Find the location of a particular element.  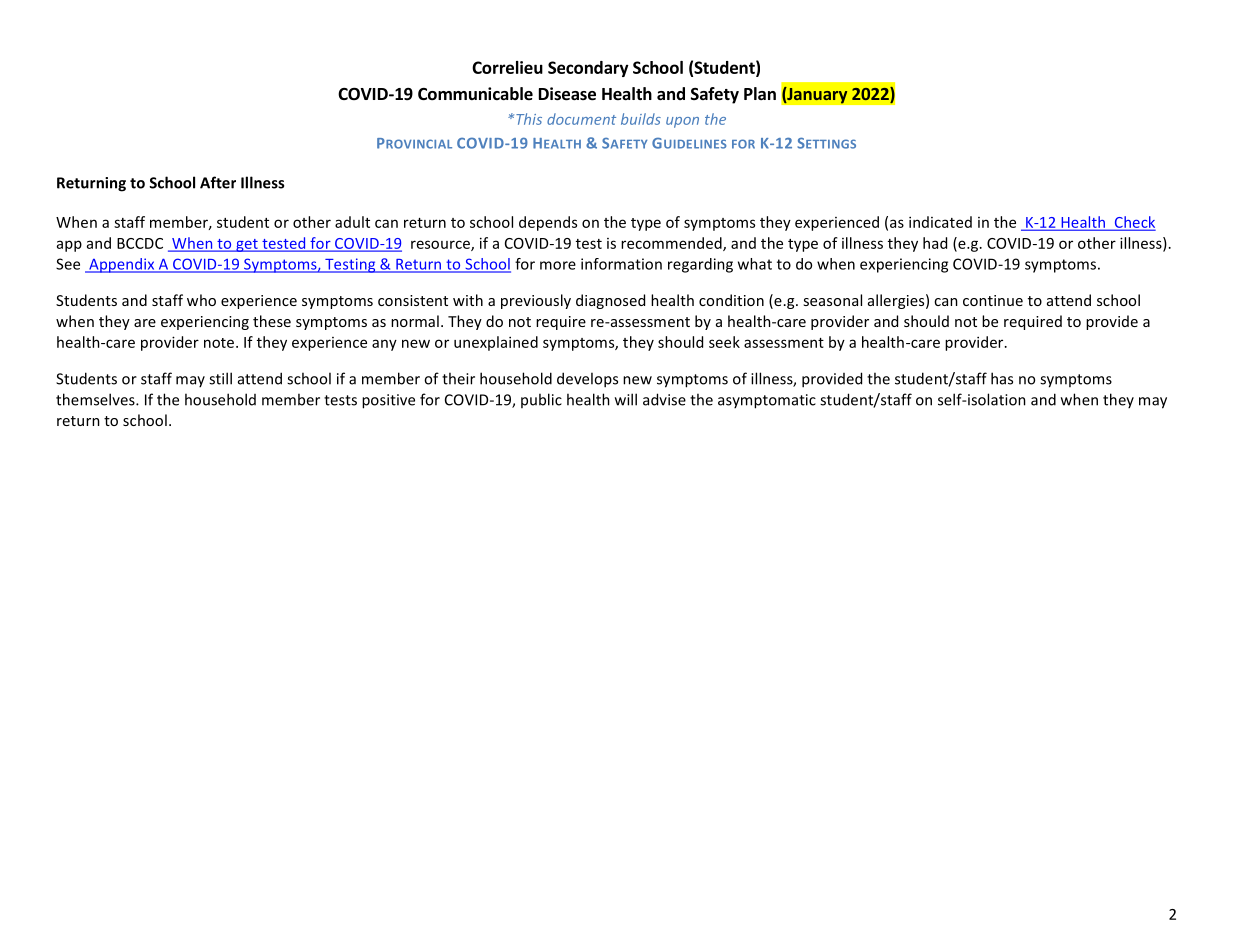

Secondary is located at coordinates (588, 69).
